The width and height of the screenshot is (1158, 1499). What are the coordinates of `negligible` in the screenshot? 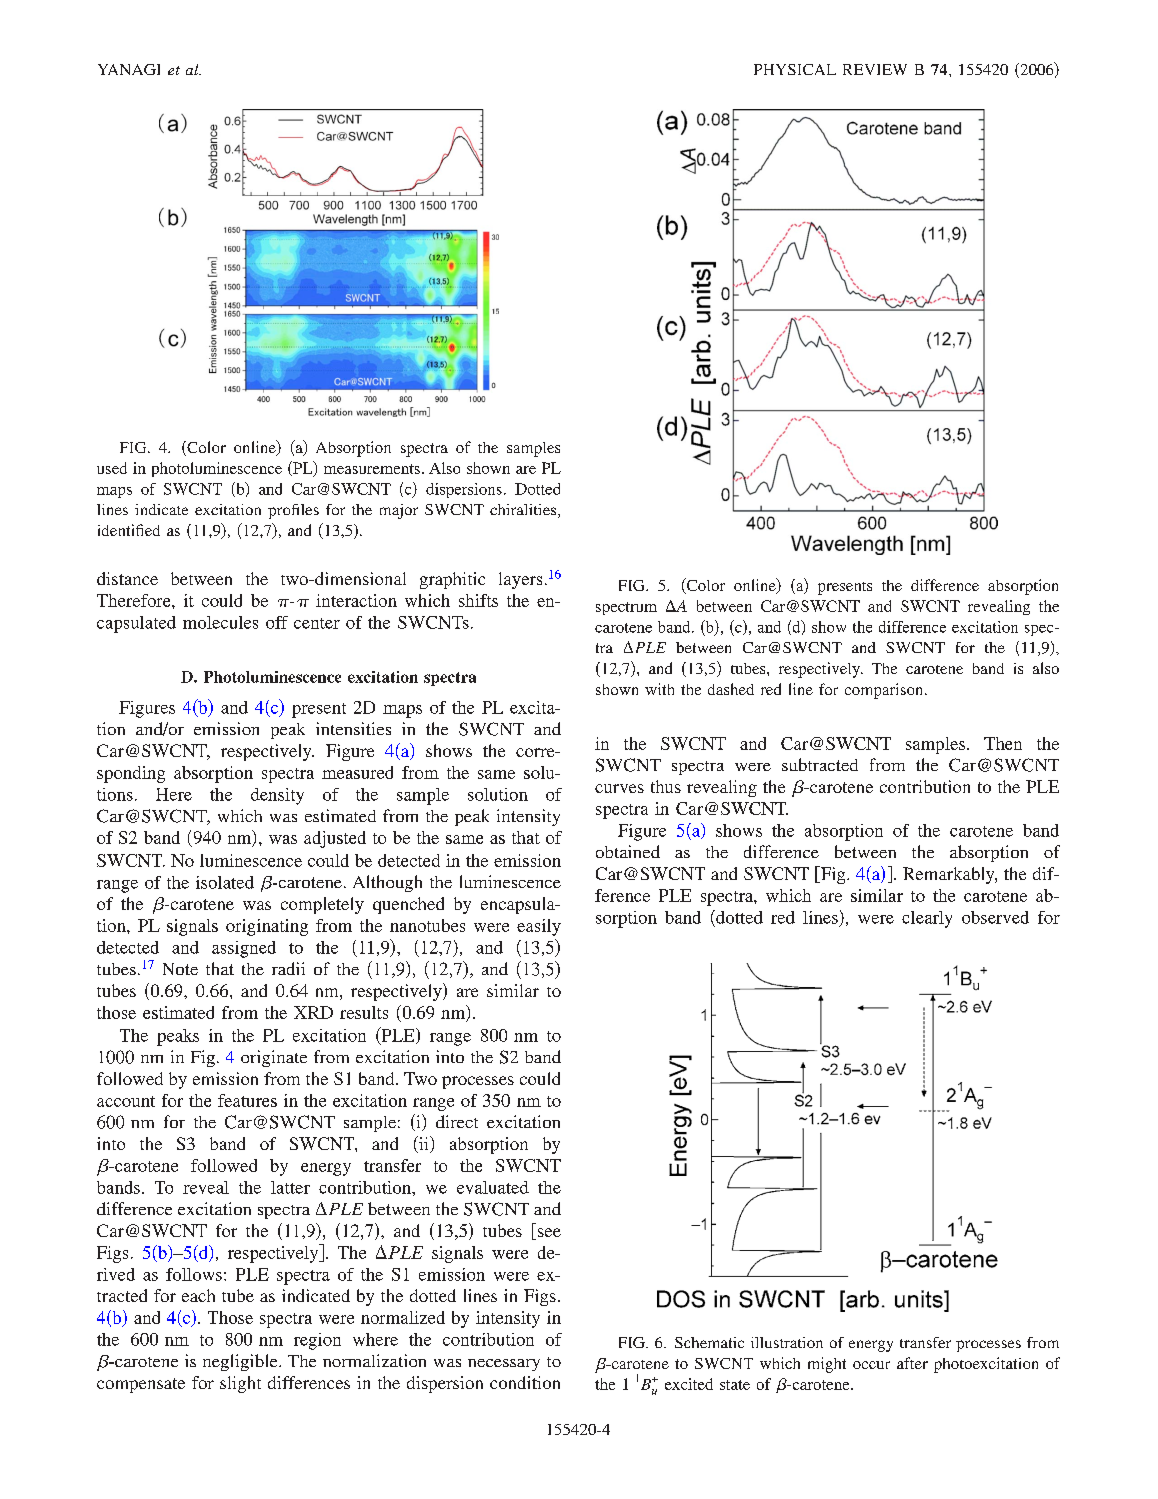 It's located at (241, 1362).
